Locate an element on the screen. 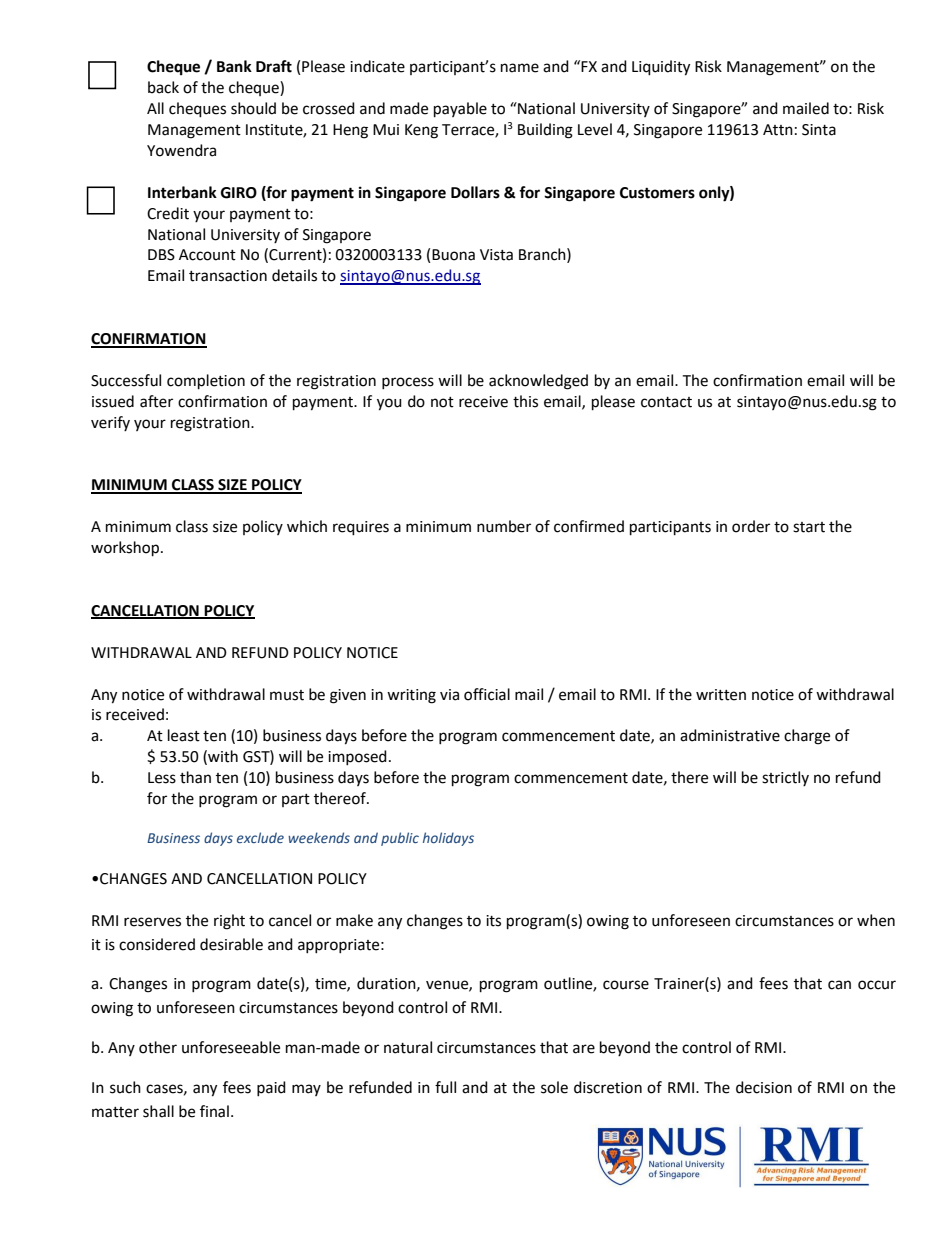 This screenshot has height=1233, width=952. final is located at coordinates (214, 1111).
